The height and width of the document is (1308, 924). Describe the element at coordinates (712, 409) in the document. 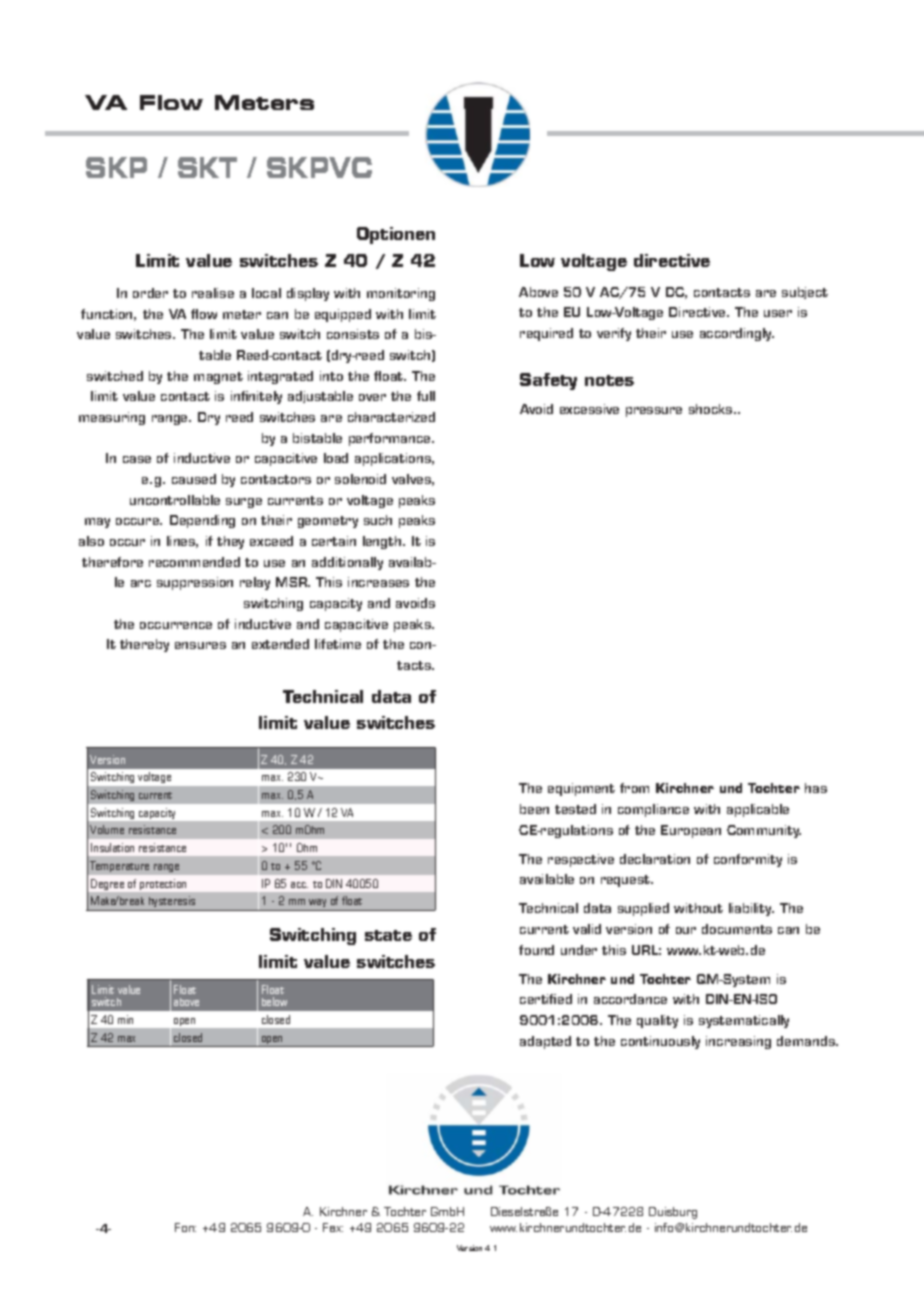

I see `shocks` at that location.
